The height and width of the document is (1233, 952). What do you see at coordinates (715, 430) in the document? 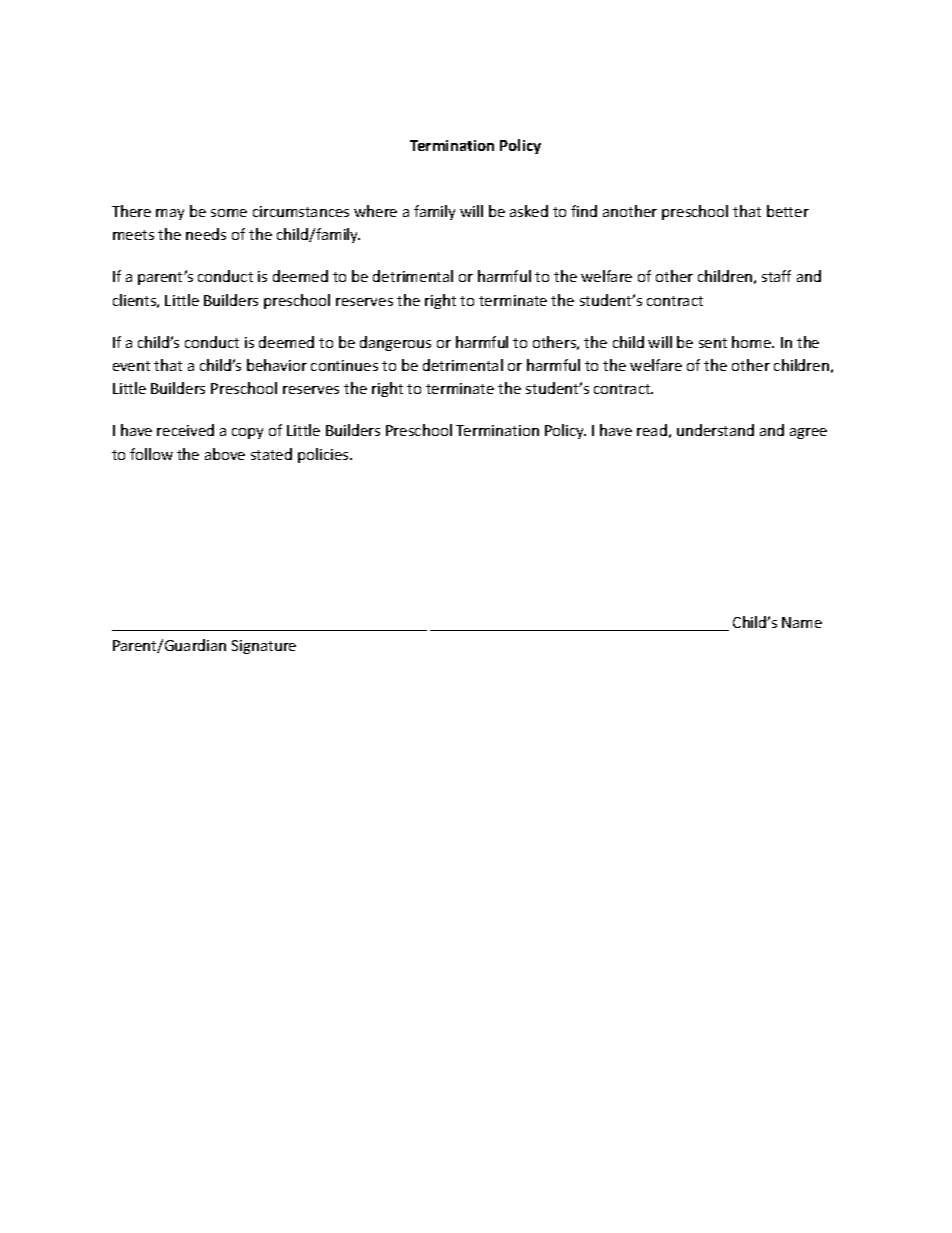
I see `understand` at bounding box center [715, 430].
